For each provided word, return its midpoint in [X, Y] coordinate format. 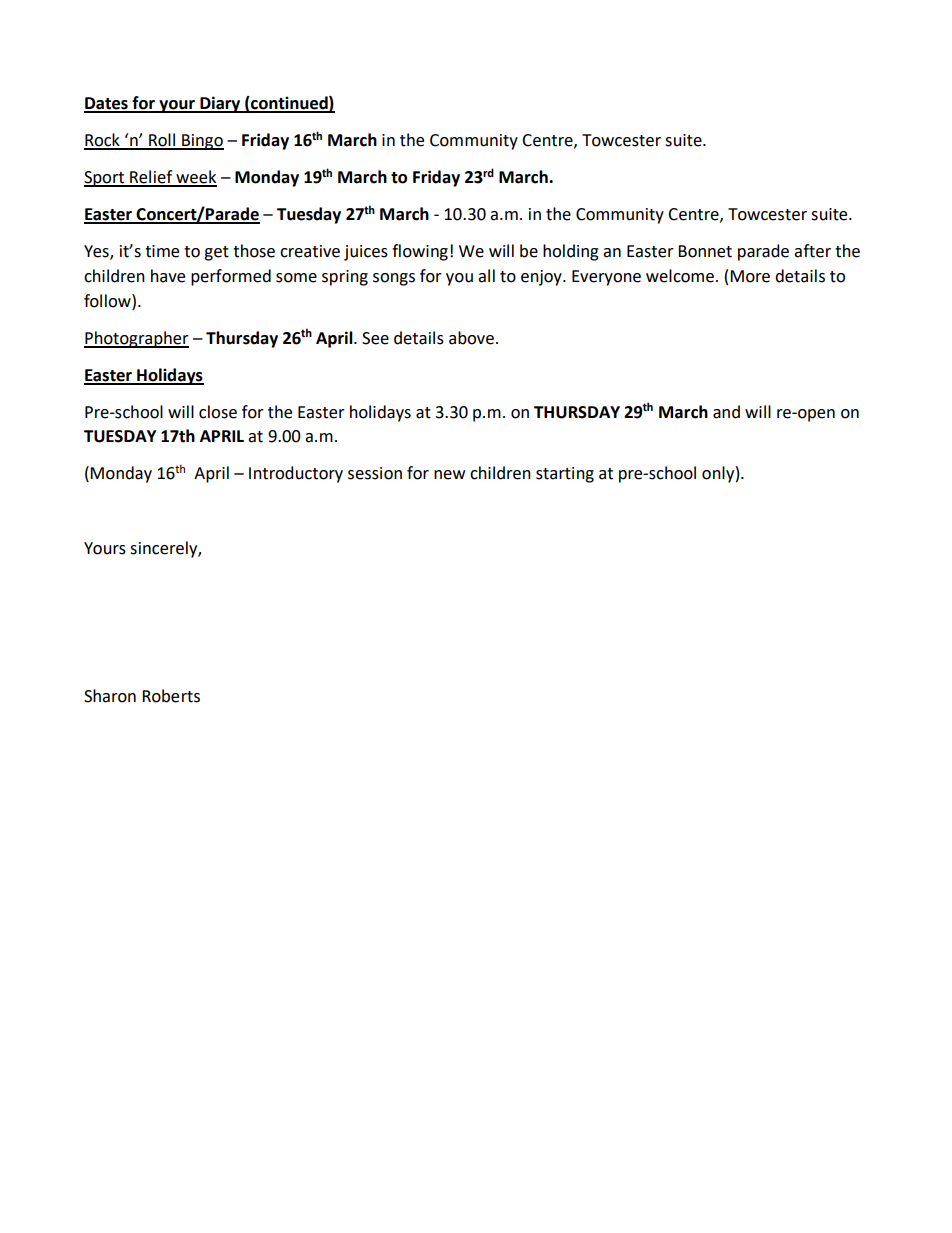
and [726, 412]
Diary [220, 104]
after [812, 251]
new [449, 475]
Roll [162, 141]
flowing [420, 252]
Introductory [296, 474]
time [162, 251]
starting [565, 475]
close [218, 412]
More [750, 276]
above [471, 338]
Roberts [171, 696]
